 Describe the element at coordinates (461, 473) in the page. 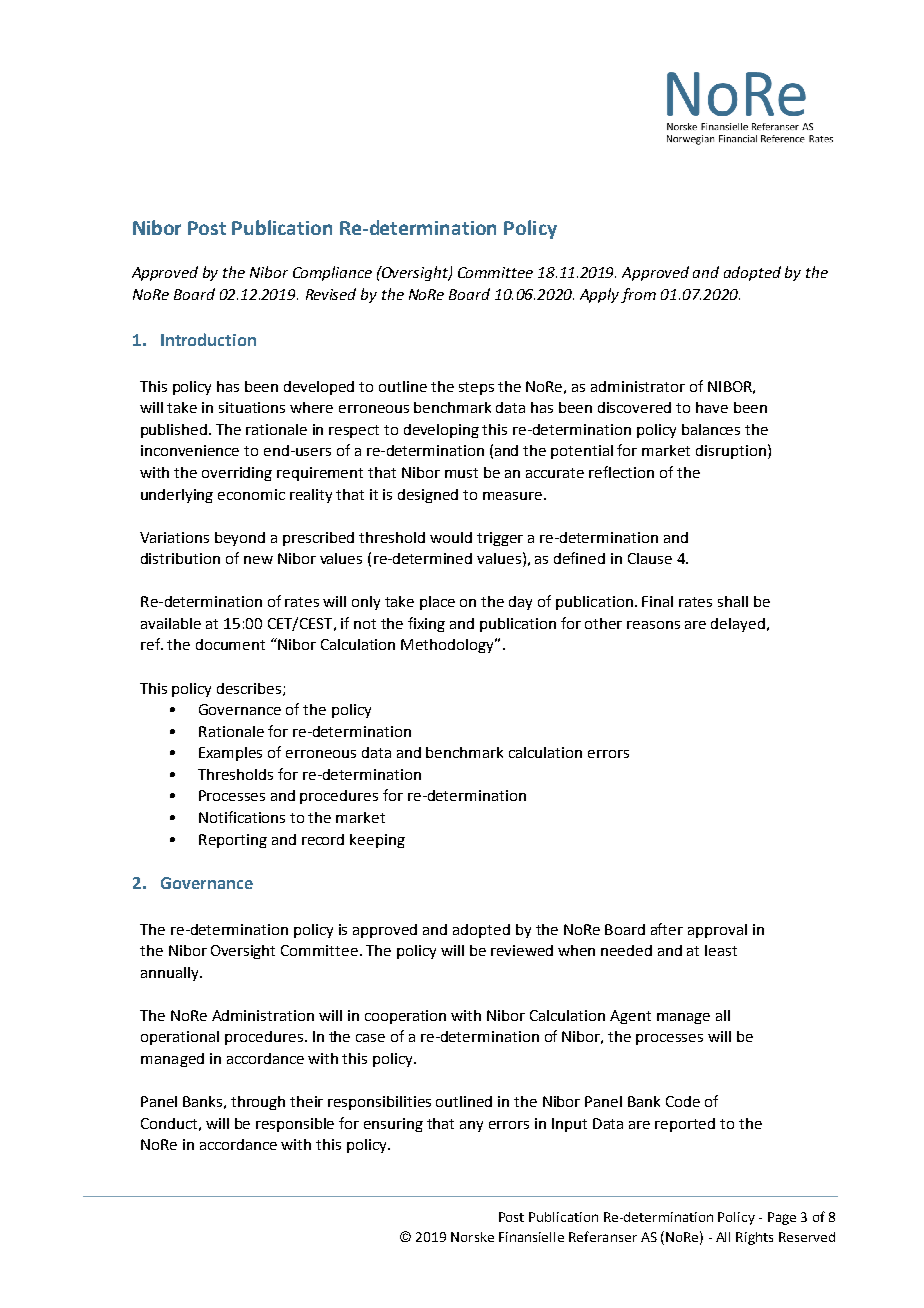

I see `must` at that location.
